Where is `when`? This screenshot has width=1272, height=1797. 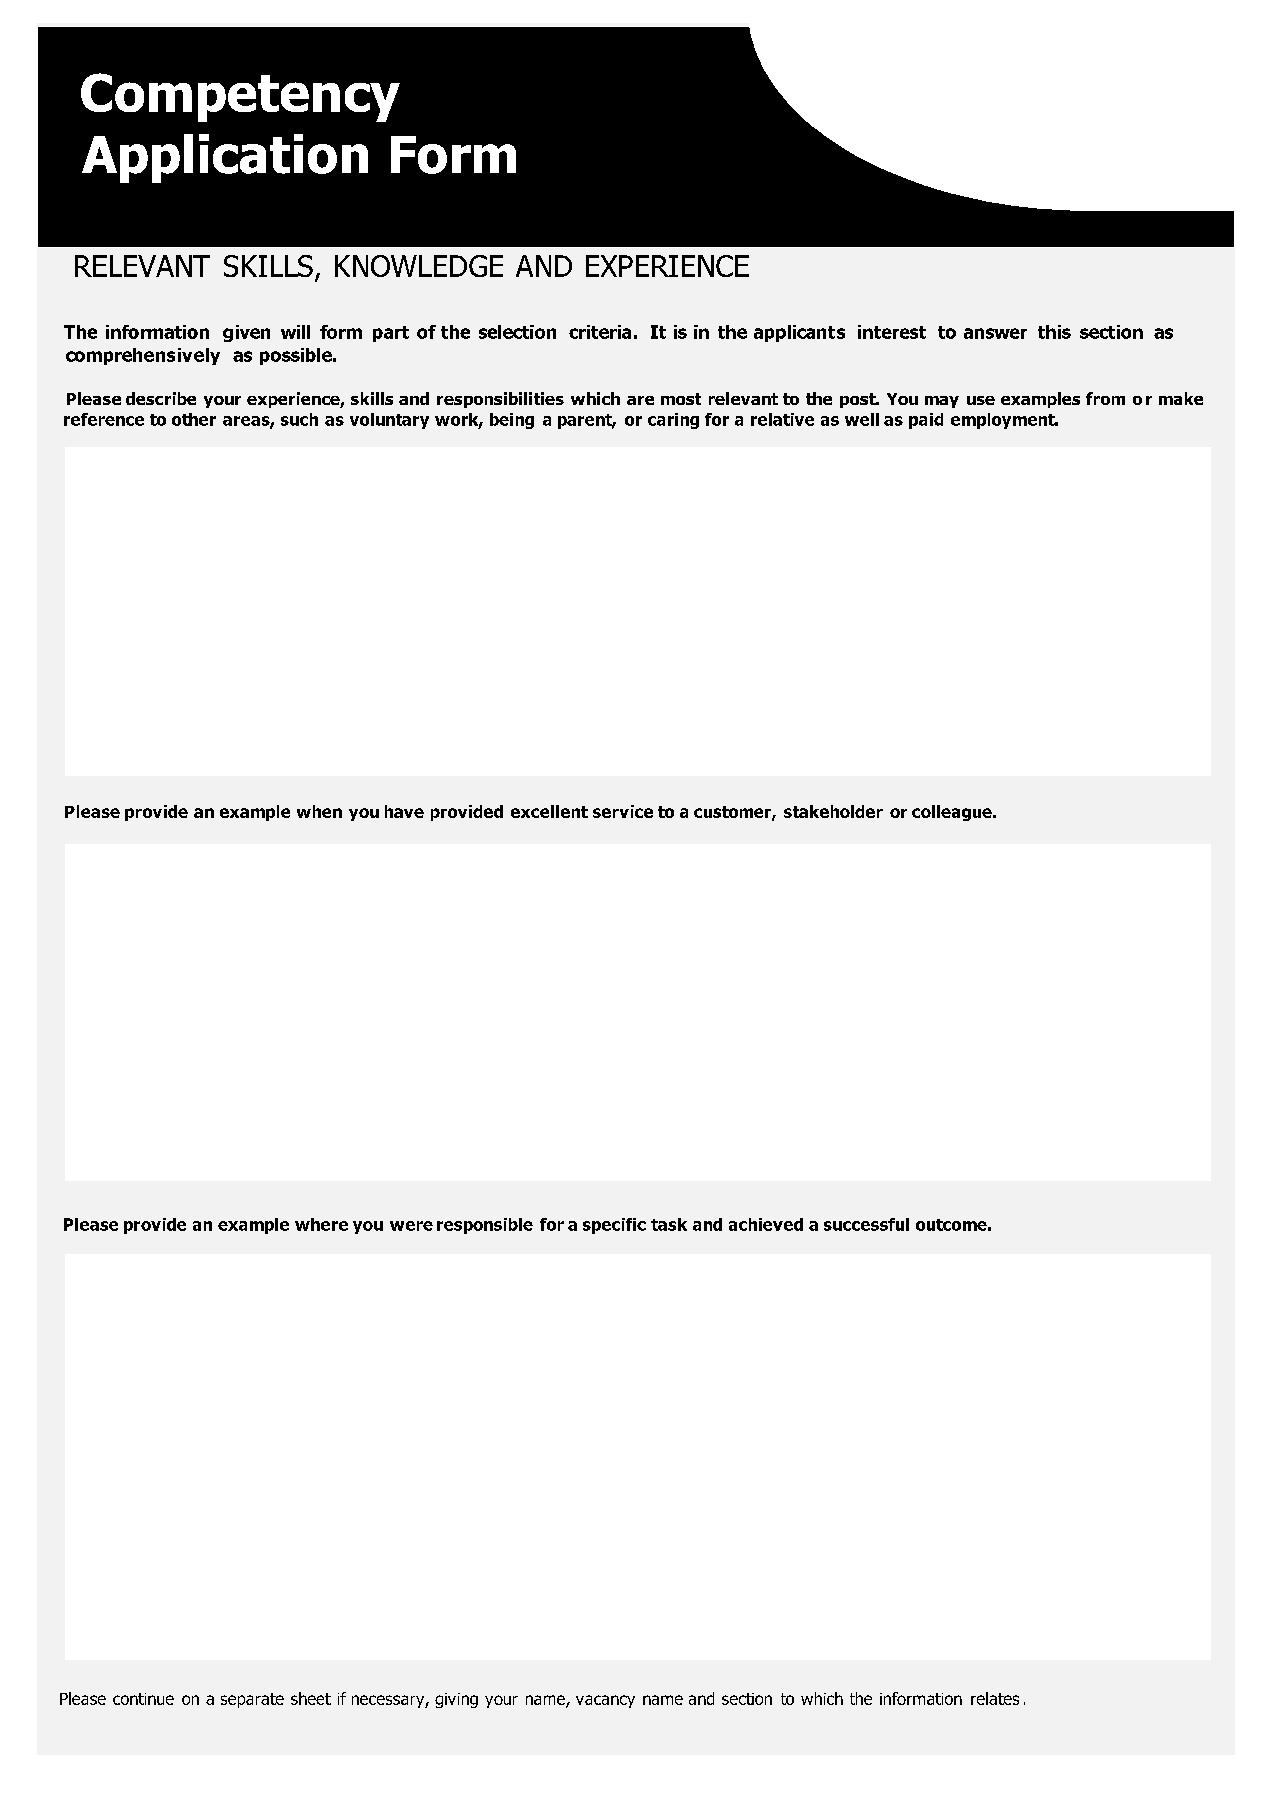 when is located at coordinates (319, 811).
